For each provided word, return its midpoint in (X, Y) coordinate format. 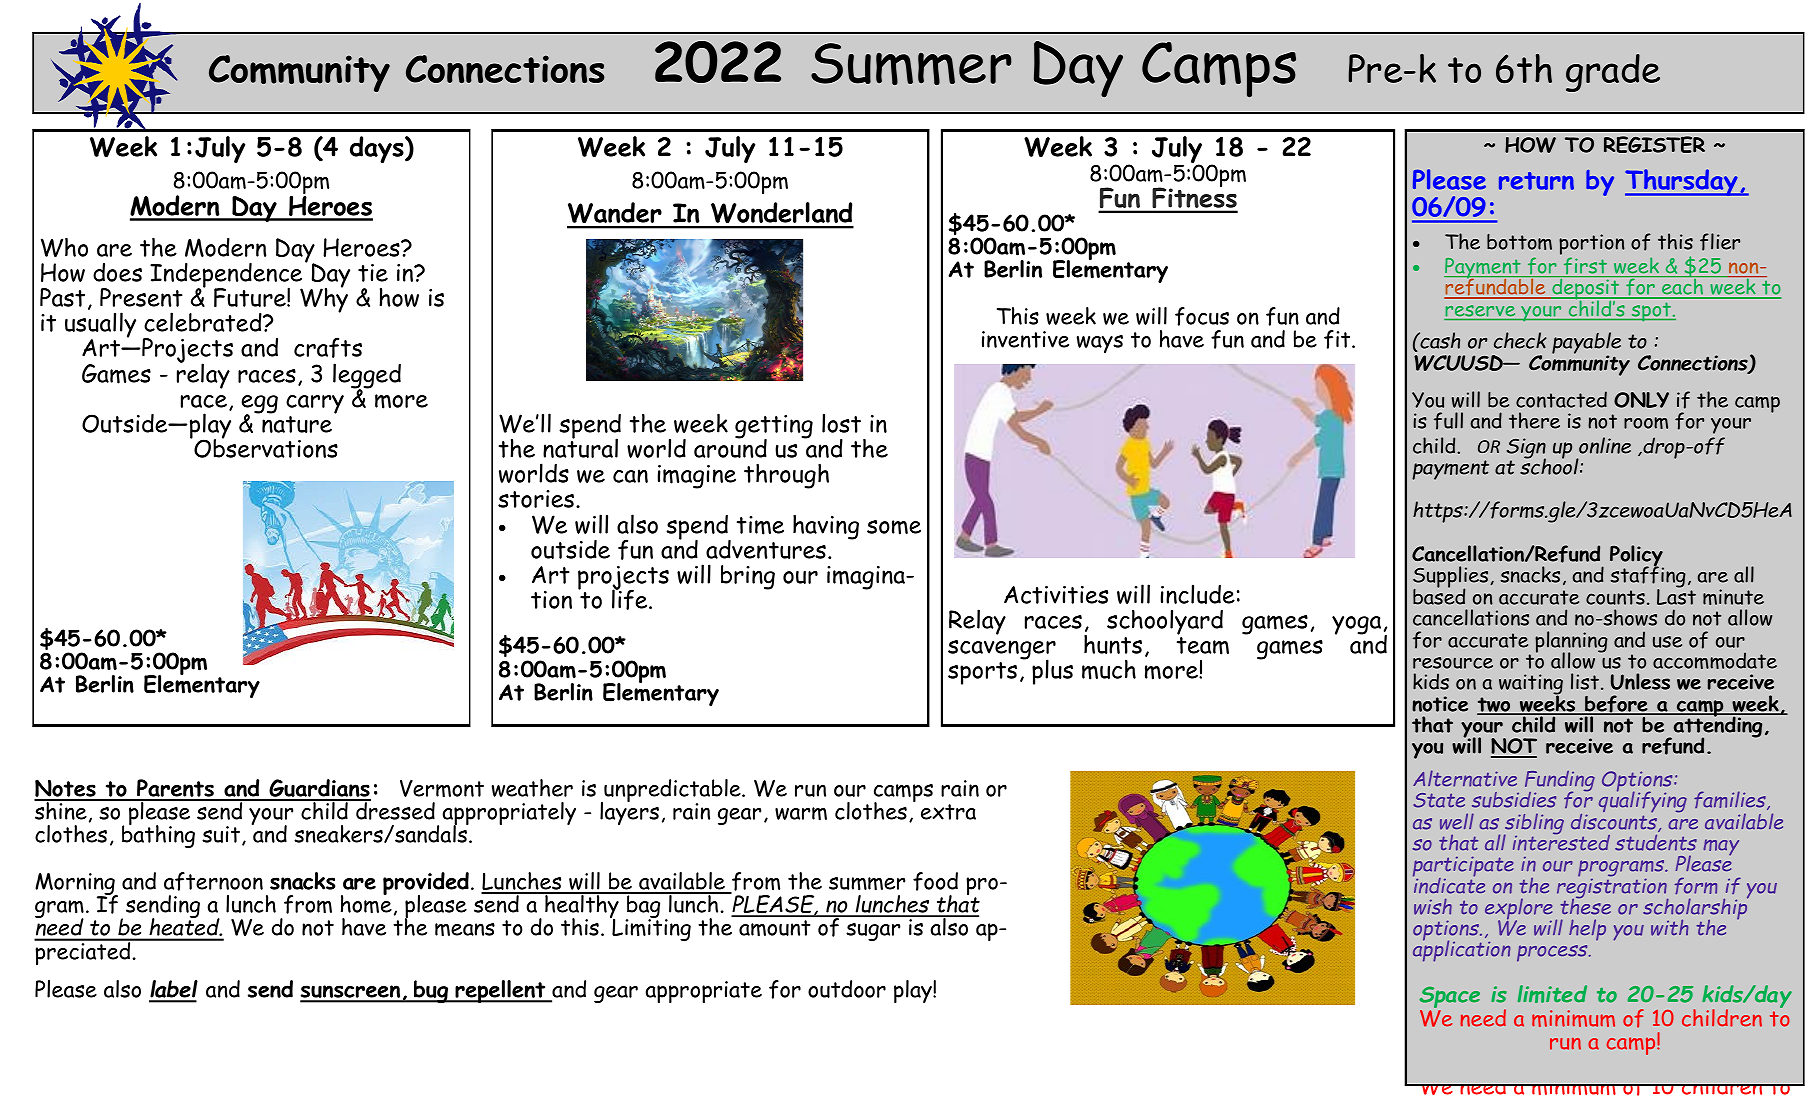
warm (801, 814)
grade (1613, 73)
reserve (1480, 311)
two (1495, 705)
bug (431, 991)
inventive (1025, 339)
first (1585, 267)
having (826, 527)
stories (537, 499)
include (1197, 594)
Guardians (319, 789)
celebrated (204, 322)
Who (64, 247)
